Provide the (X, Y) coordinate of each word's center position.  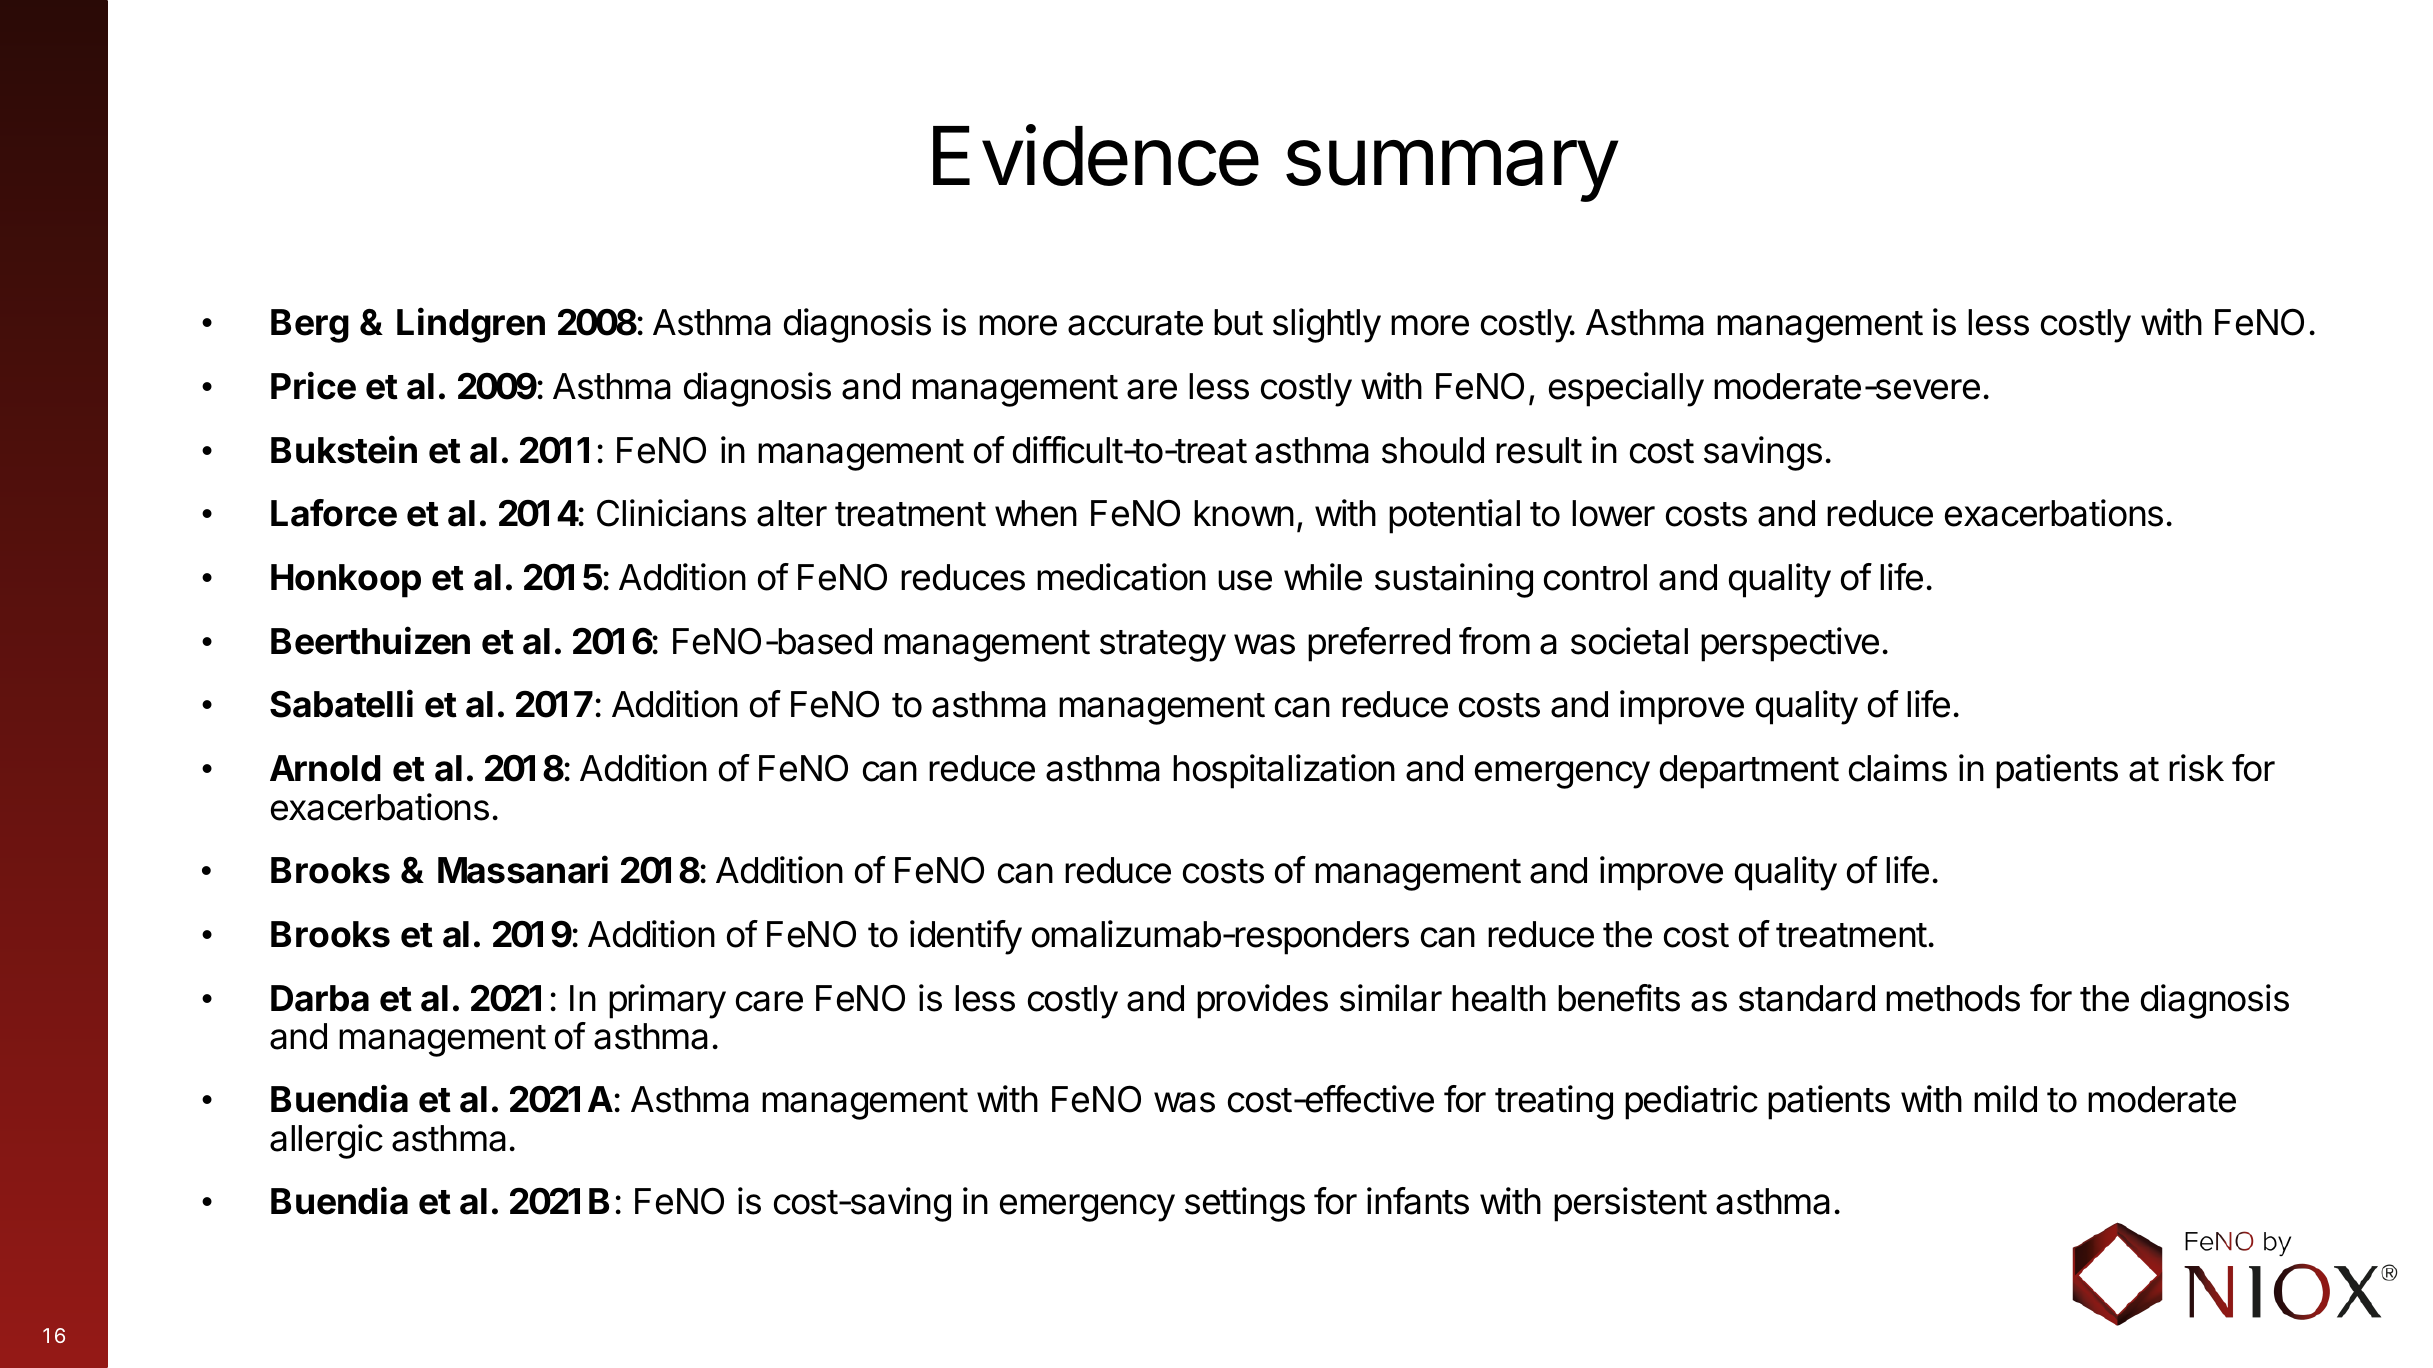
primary (667, 1001)
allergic (326, 1141)
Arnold (325, 768)
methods (1953, 998)
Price (313, 386)
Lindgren (471, 325)
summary (1452, 171)
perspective (1790, 644)
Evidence (1096, 155)
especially (1626, 389)
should (1433, 450)
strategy (1163, 646)
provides (1262, 1001)
